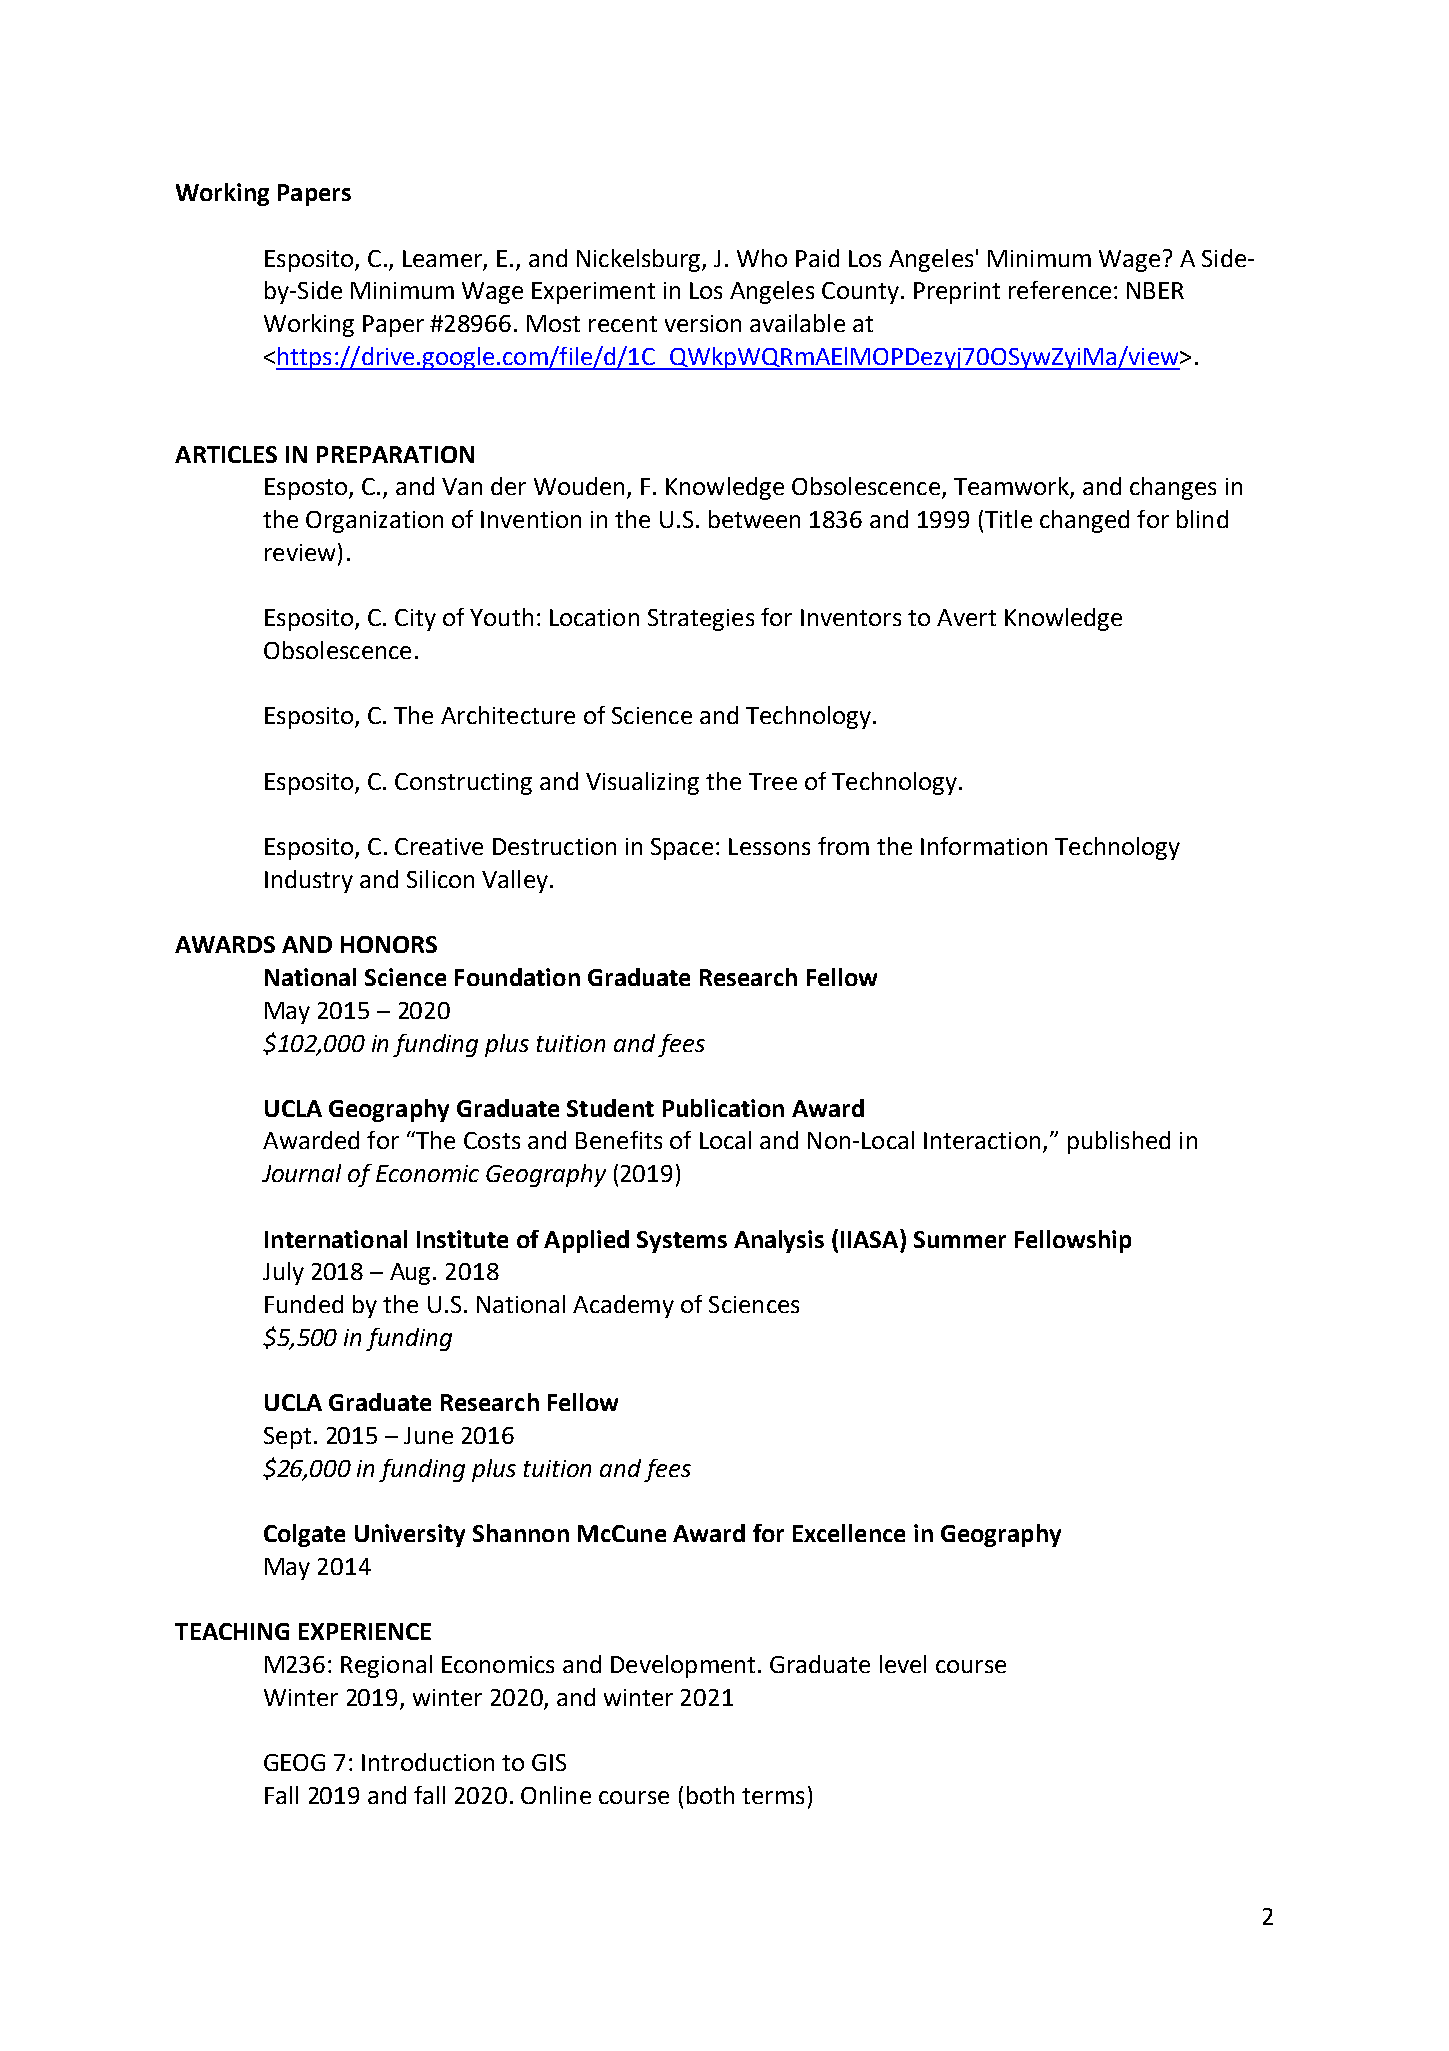 The image size is (1449, 2051). What do you see at coordinates (701, 620) in the screenshot?
I see `Strategies` at bounding box center [701, 620].
